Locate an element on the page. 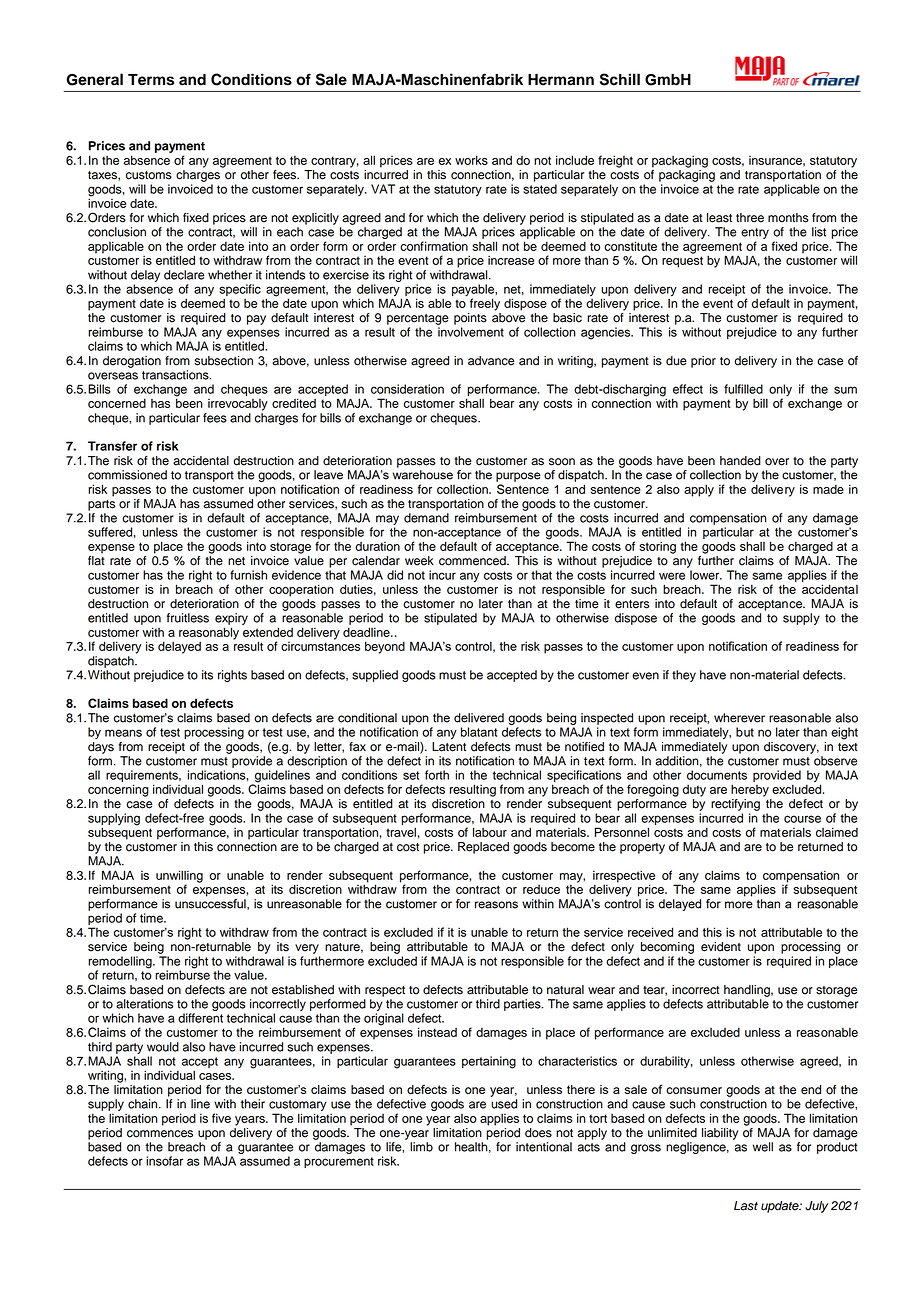 The width and height of the image is (924, 1308). concerning is located at coordinates (118, 790).
